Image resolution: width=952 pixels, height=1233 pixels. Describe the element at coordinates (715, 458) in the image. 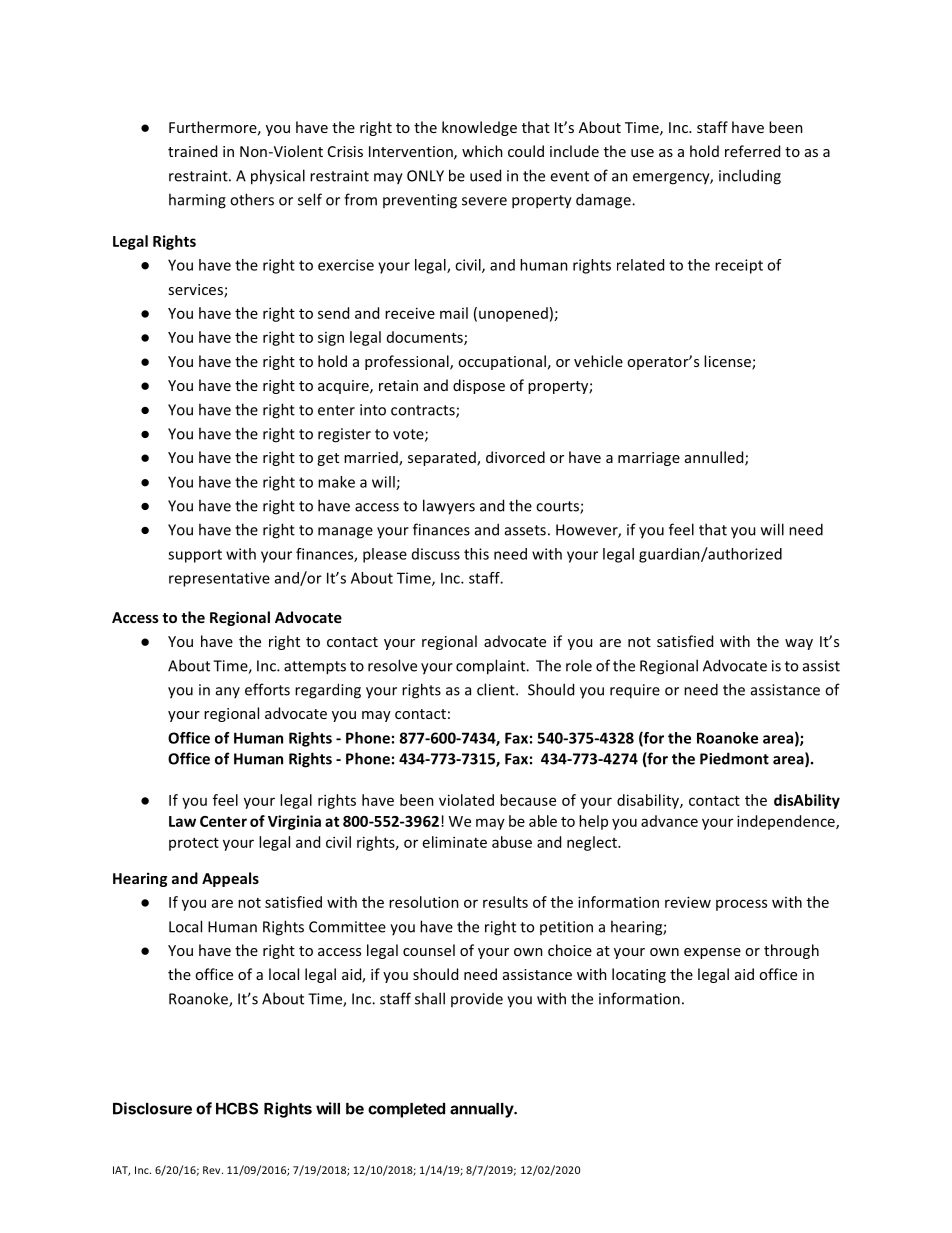

I see `annulled` at that location.
